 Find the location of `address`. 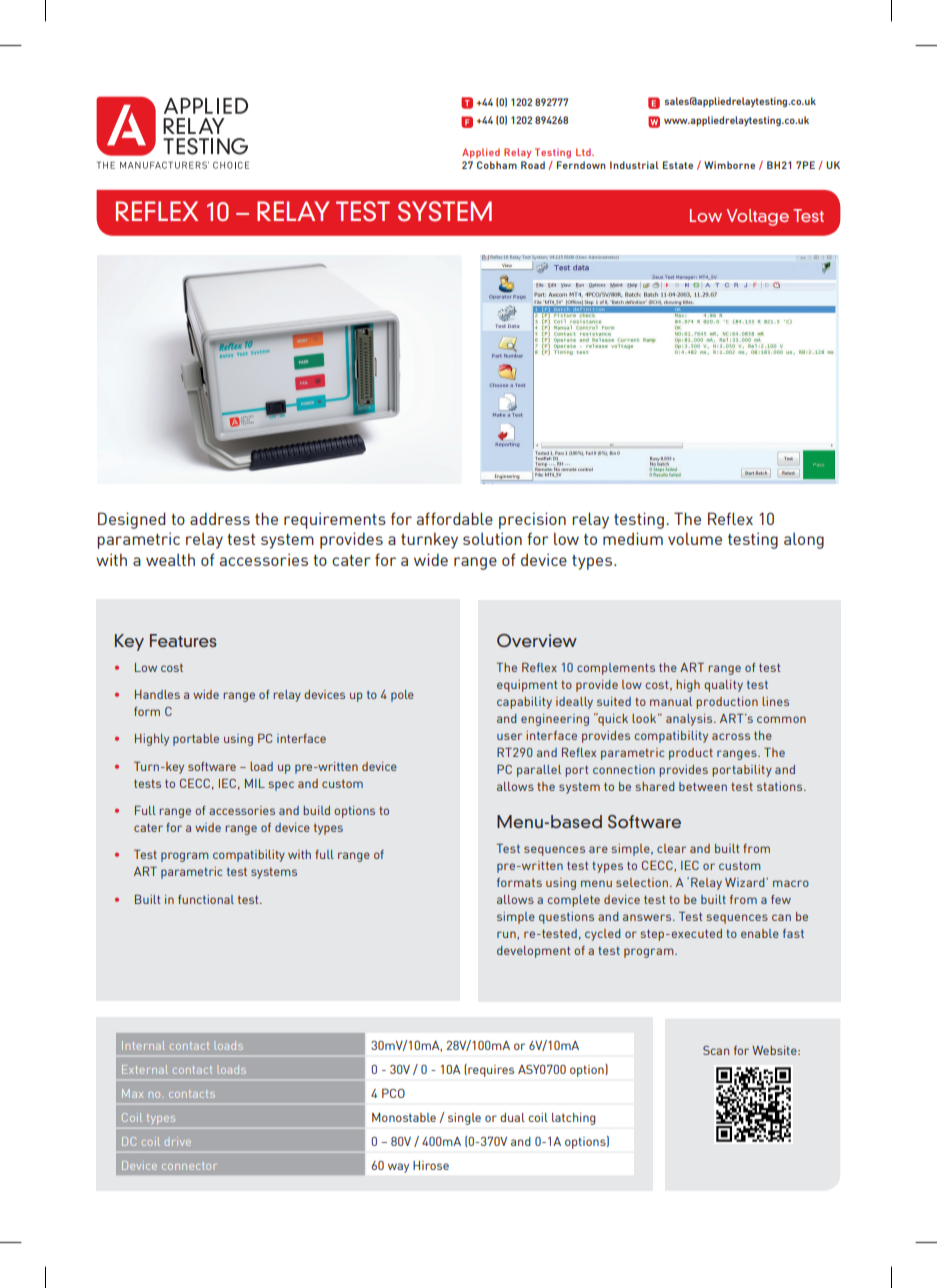

address is located at coordinates (220, 518).
